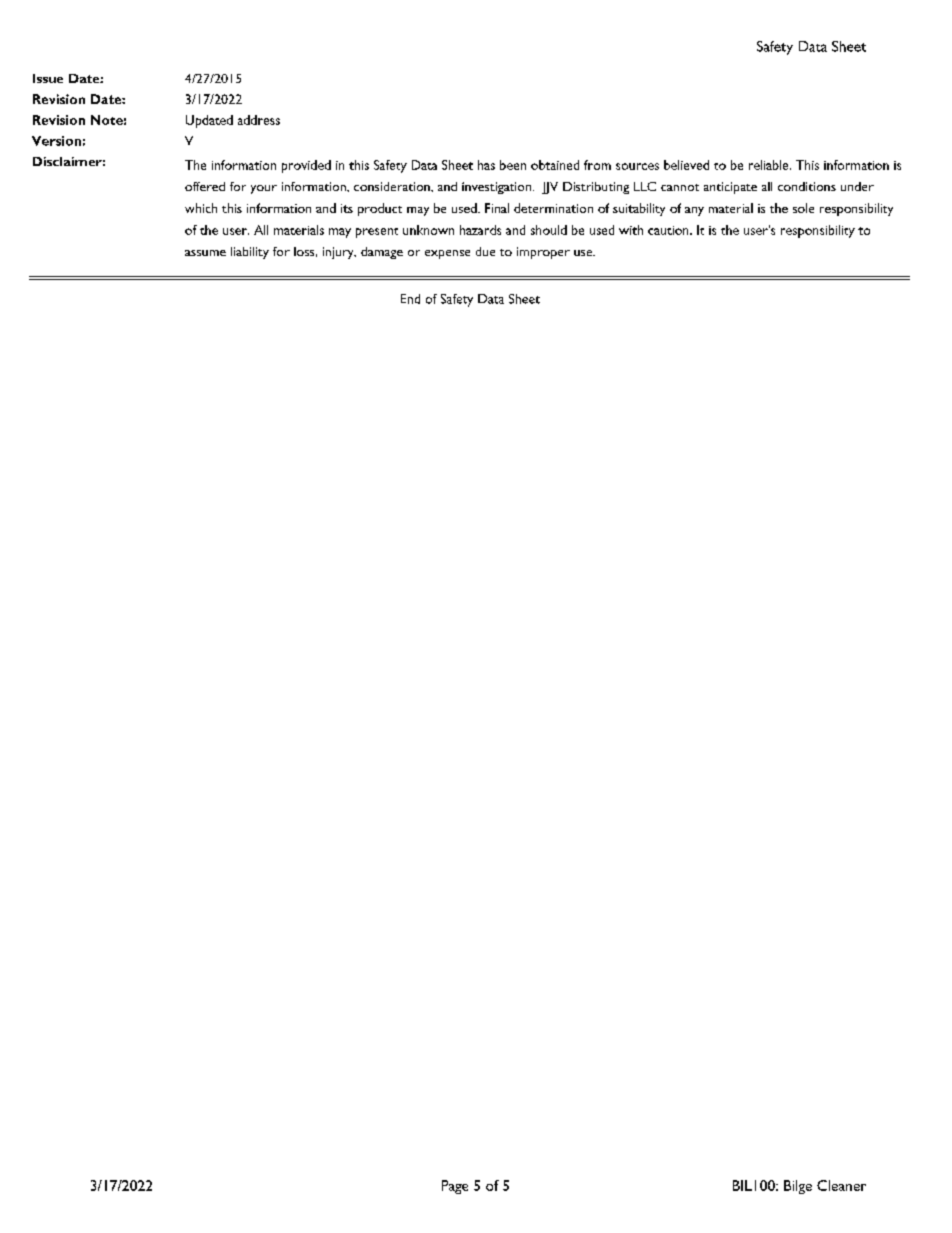 This screenshot has height=1233, width=952. I want to click on Bilge, so click(798, 1187).
